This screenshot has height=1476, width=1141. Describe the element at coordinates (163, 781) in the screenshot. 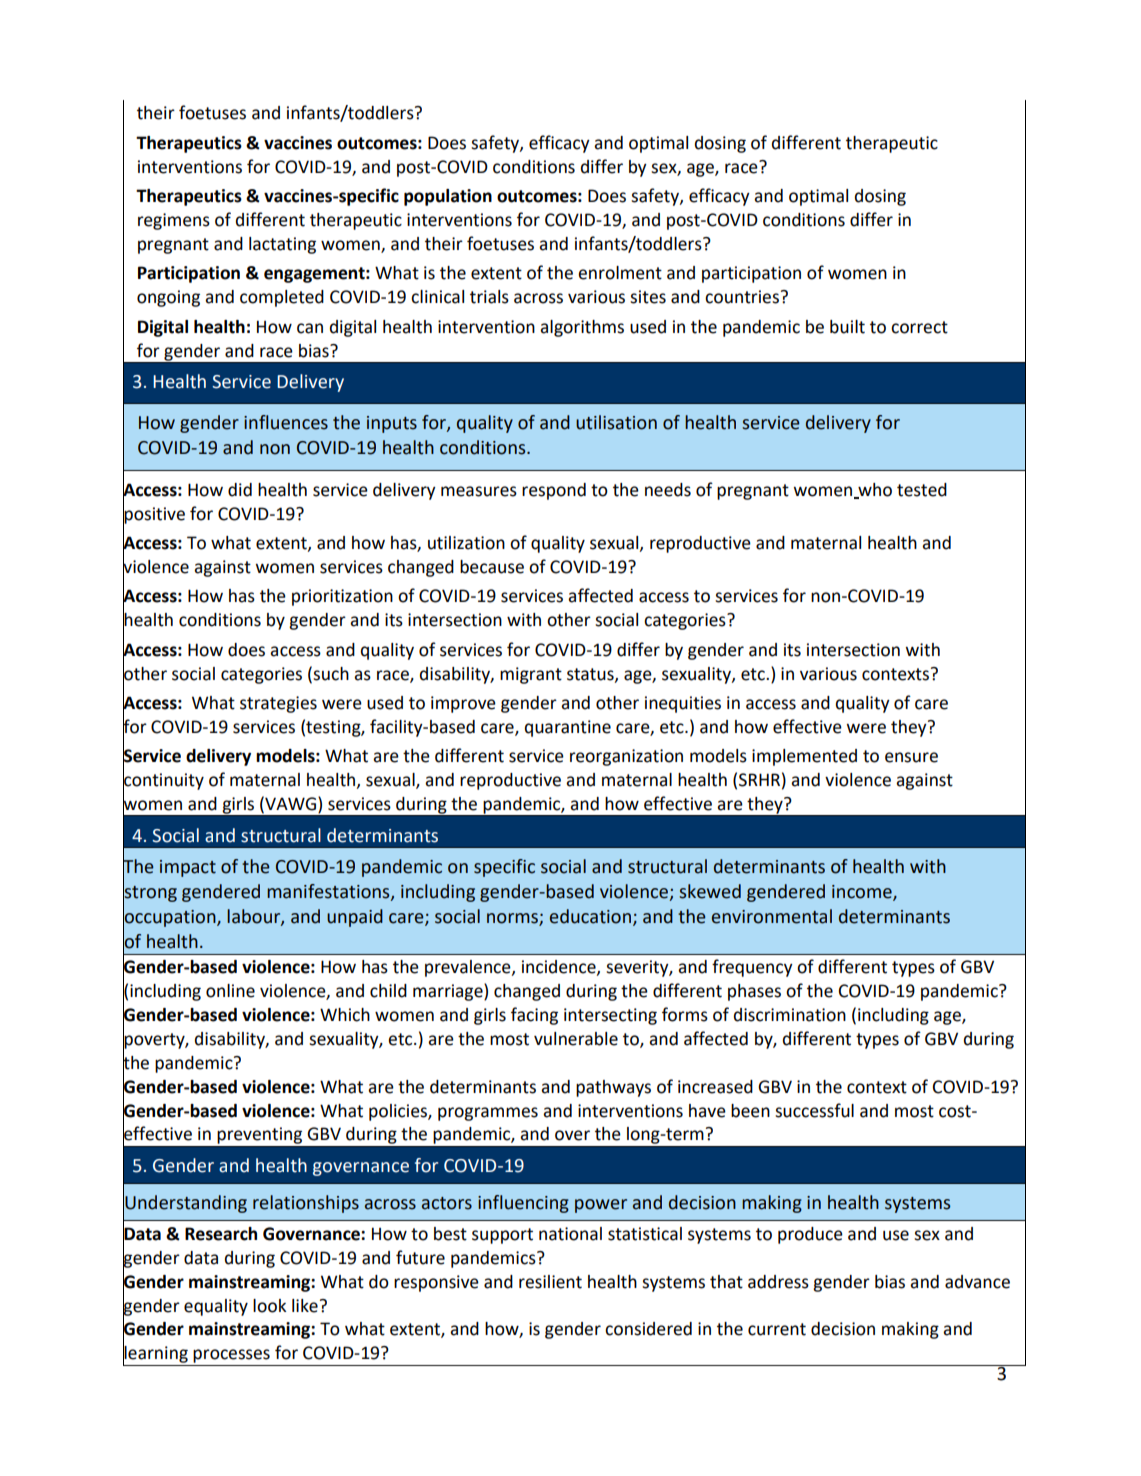

I see `continuity` at that location.
